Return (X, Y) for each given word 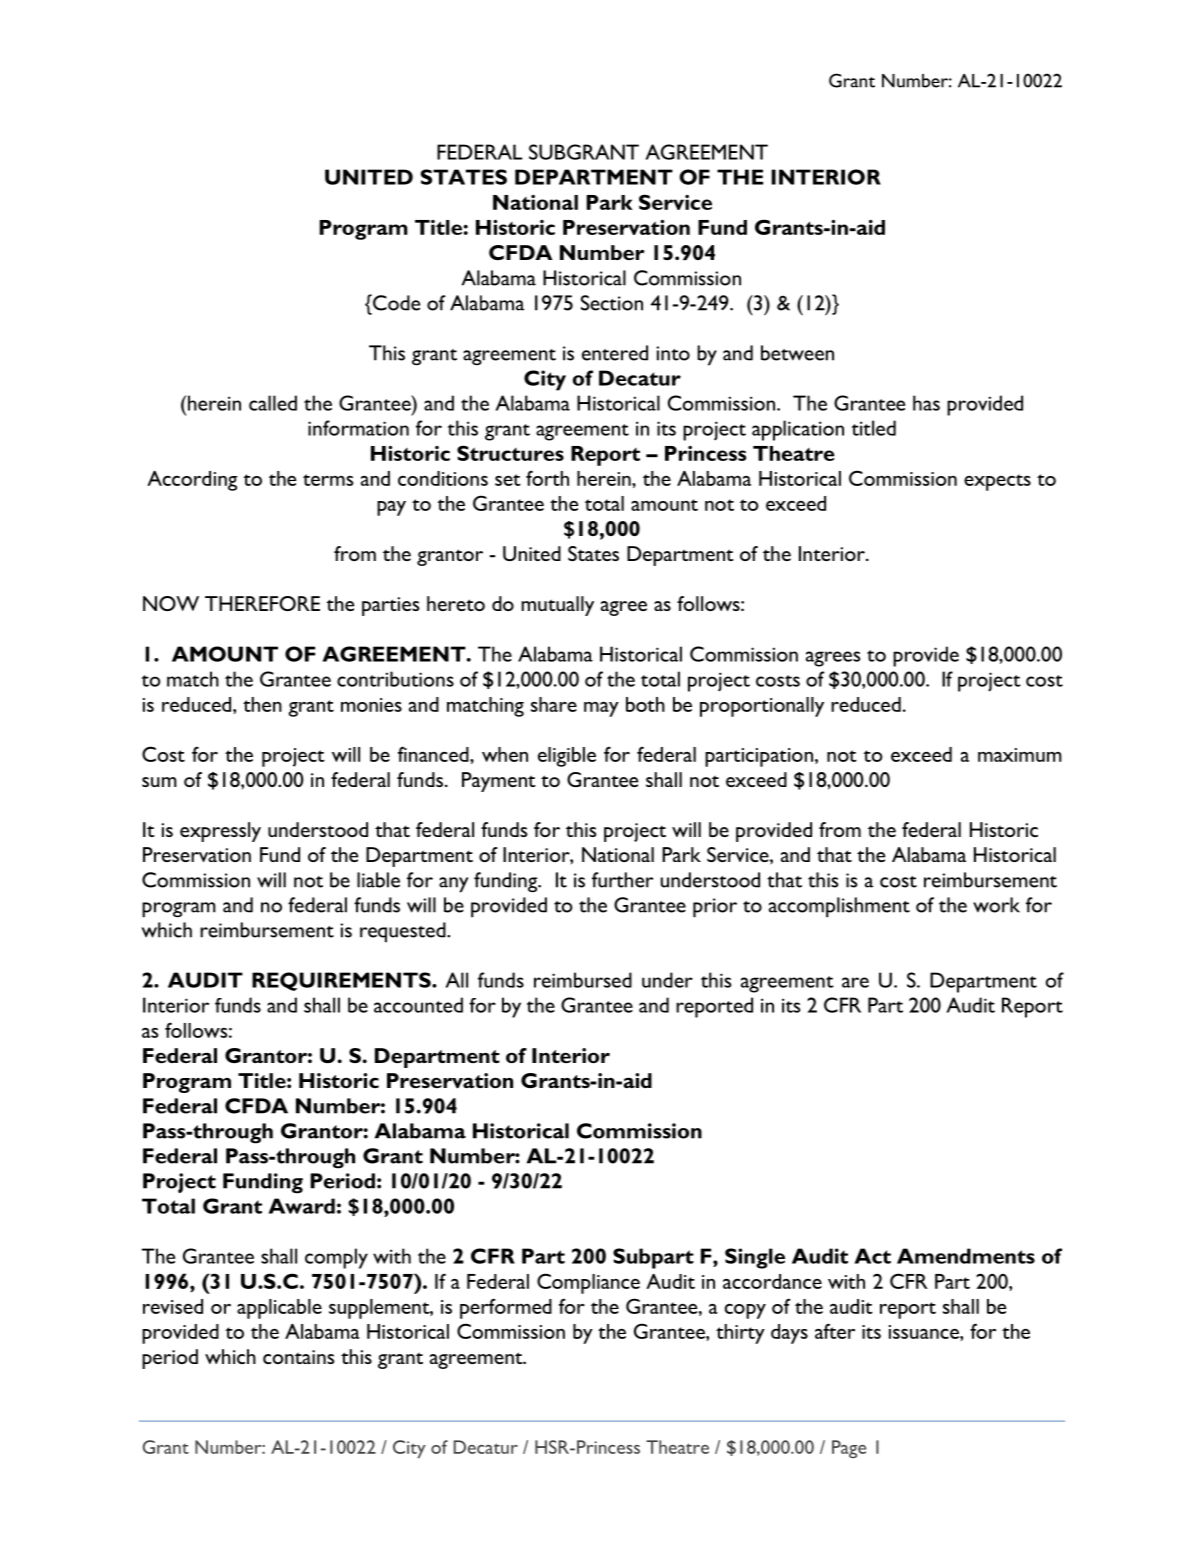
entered (615, 353)
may (601, 709)
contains (299, 1357)
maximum (1020, 755)
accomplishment (839, 907)
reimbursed (583, 980)
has (926, 403)
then (262, 704)
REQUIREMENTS (342, 981)
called (273, 403)
